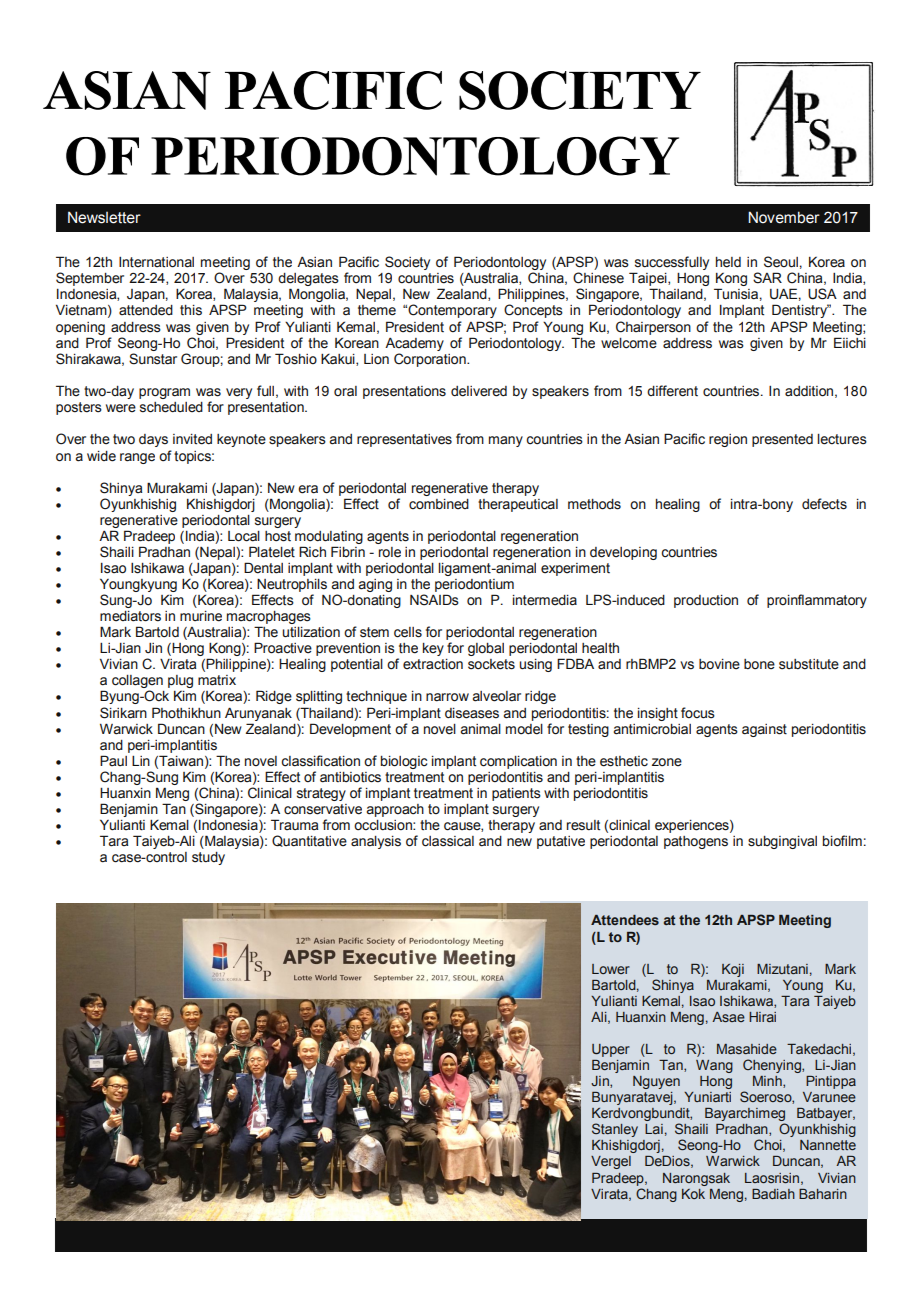 This document has height=1308, width=924. I want to click on production, so click(706, 601).
